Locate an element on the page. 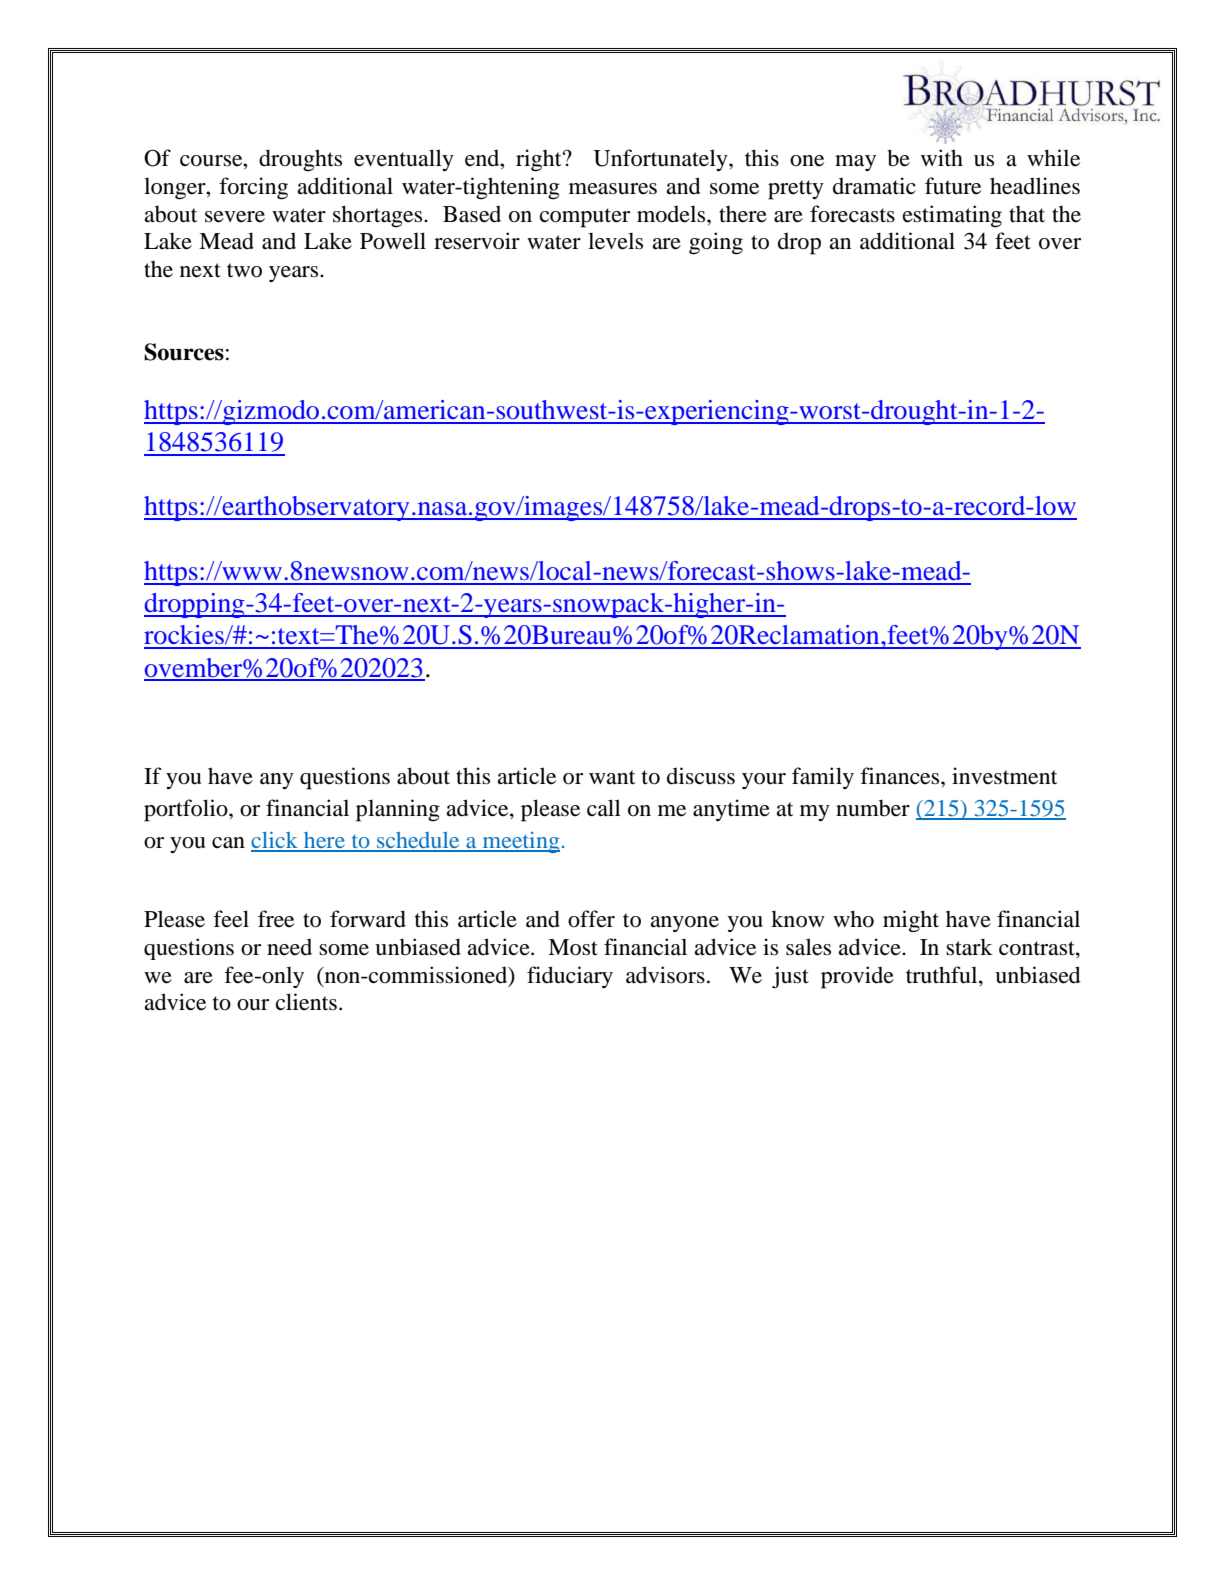  forcing is located at coordinates (253, 188).
